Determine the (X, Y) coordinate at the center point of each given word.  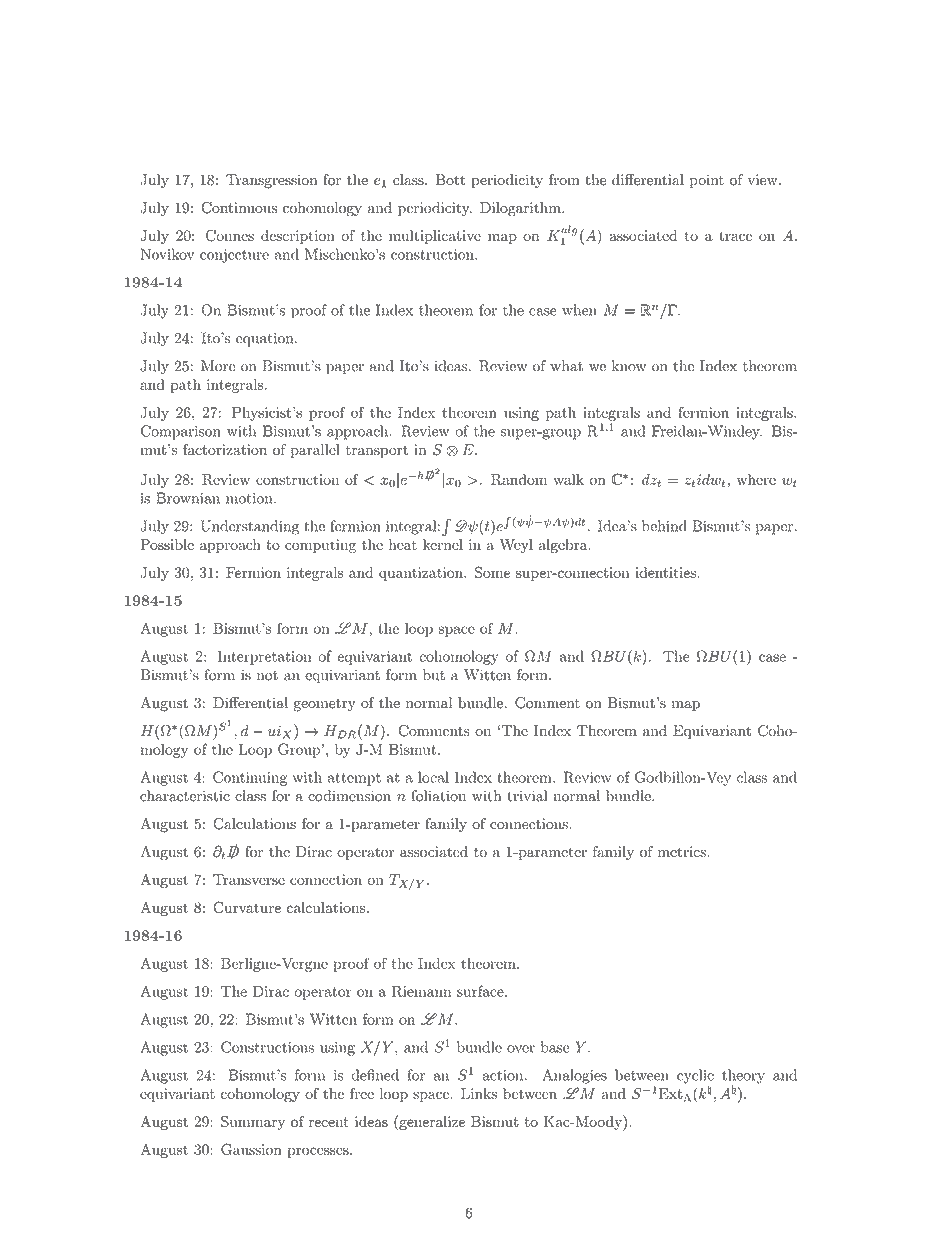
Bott (450, 180)
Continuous (239, 208)
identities (665, 572)
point (707, 181)
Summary (253, 1122)
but (434, 675)
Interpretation (264, 658)
